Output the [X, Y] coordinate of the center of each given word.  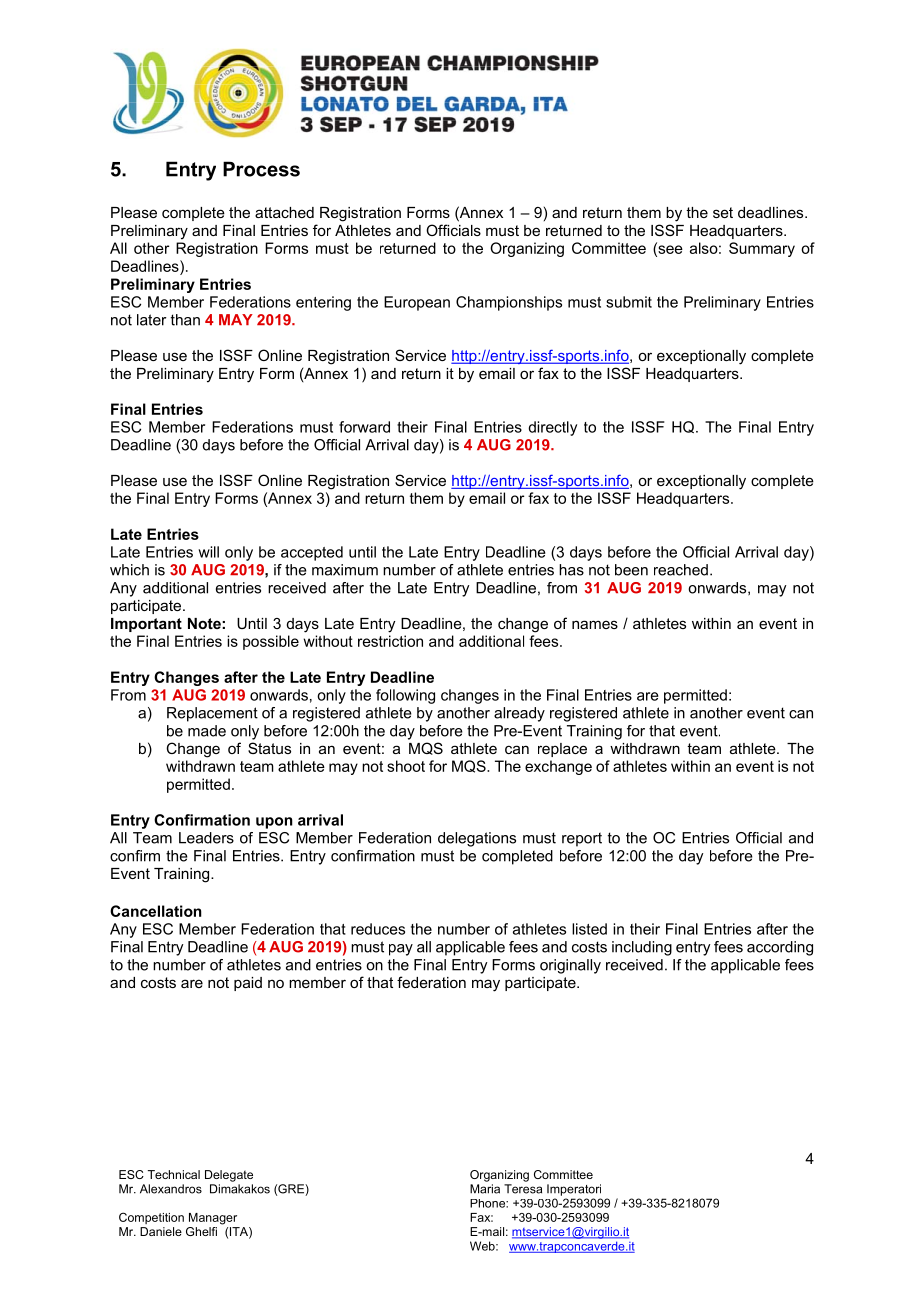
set [723, 212]
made [207, 731]
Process [261, 169]
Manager [213, 1219]
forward [364, 427]
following [405, 696]
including [642, 948]
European [417, 303]
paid [248, 984]
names [595, 624]
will [208, 552]
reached [681, 570]
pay [401, 950]
